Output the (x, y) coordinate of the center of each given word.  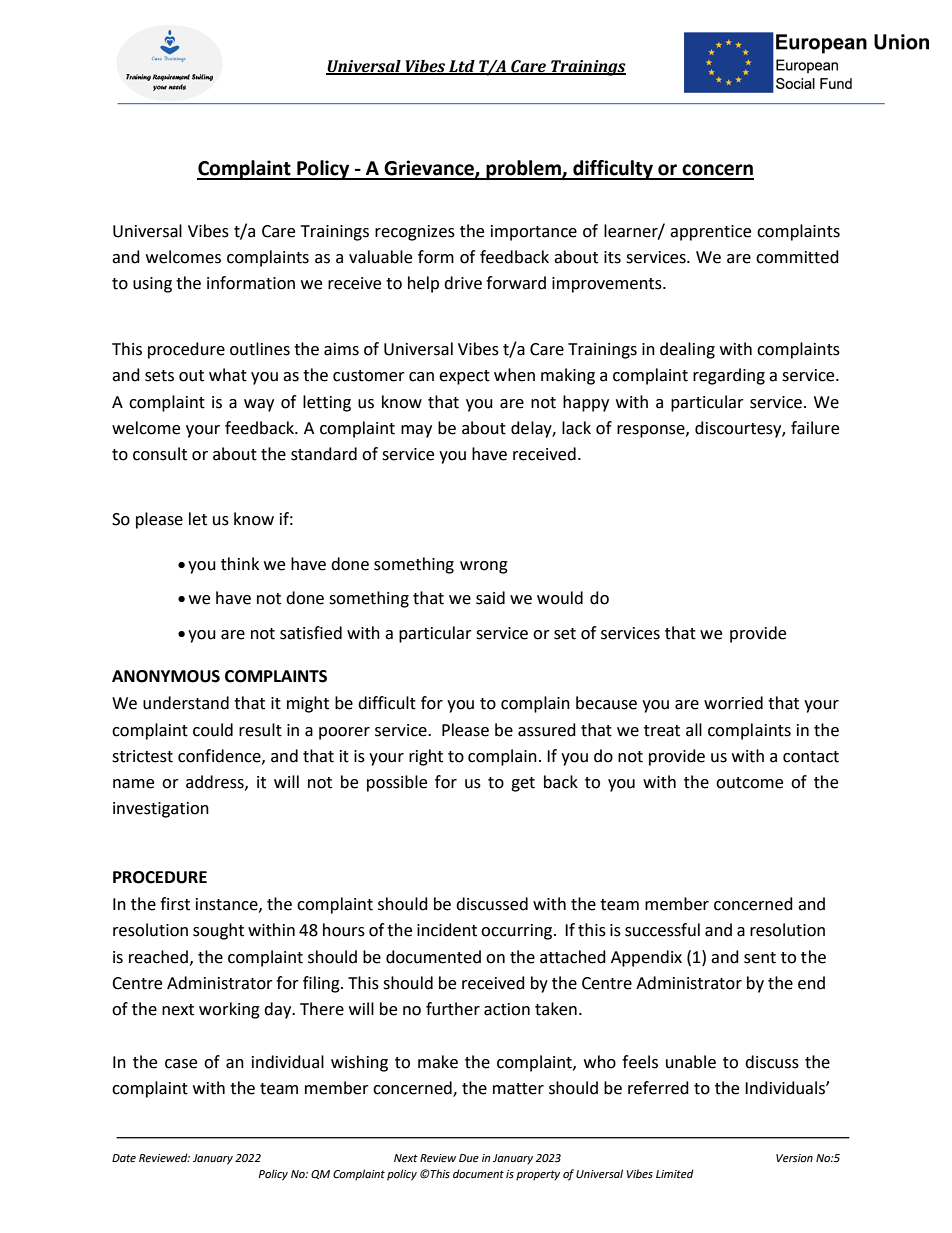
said (490, 598)
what (228, 375)
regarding (729, 376)
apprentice (710, 233)
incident (447, 930)
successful (662, 930)
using (152, 285)
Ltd (462, 67)
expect (464, 377)
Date (124, 1158)
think (240, 564)
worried (733, 703)
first (175, 904)
